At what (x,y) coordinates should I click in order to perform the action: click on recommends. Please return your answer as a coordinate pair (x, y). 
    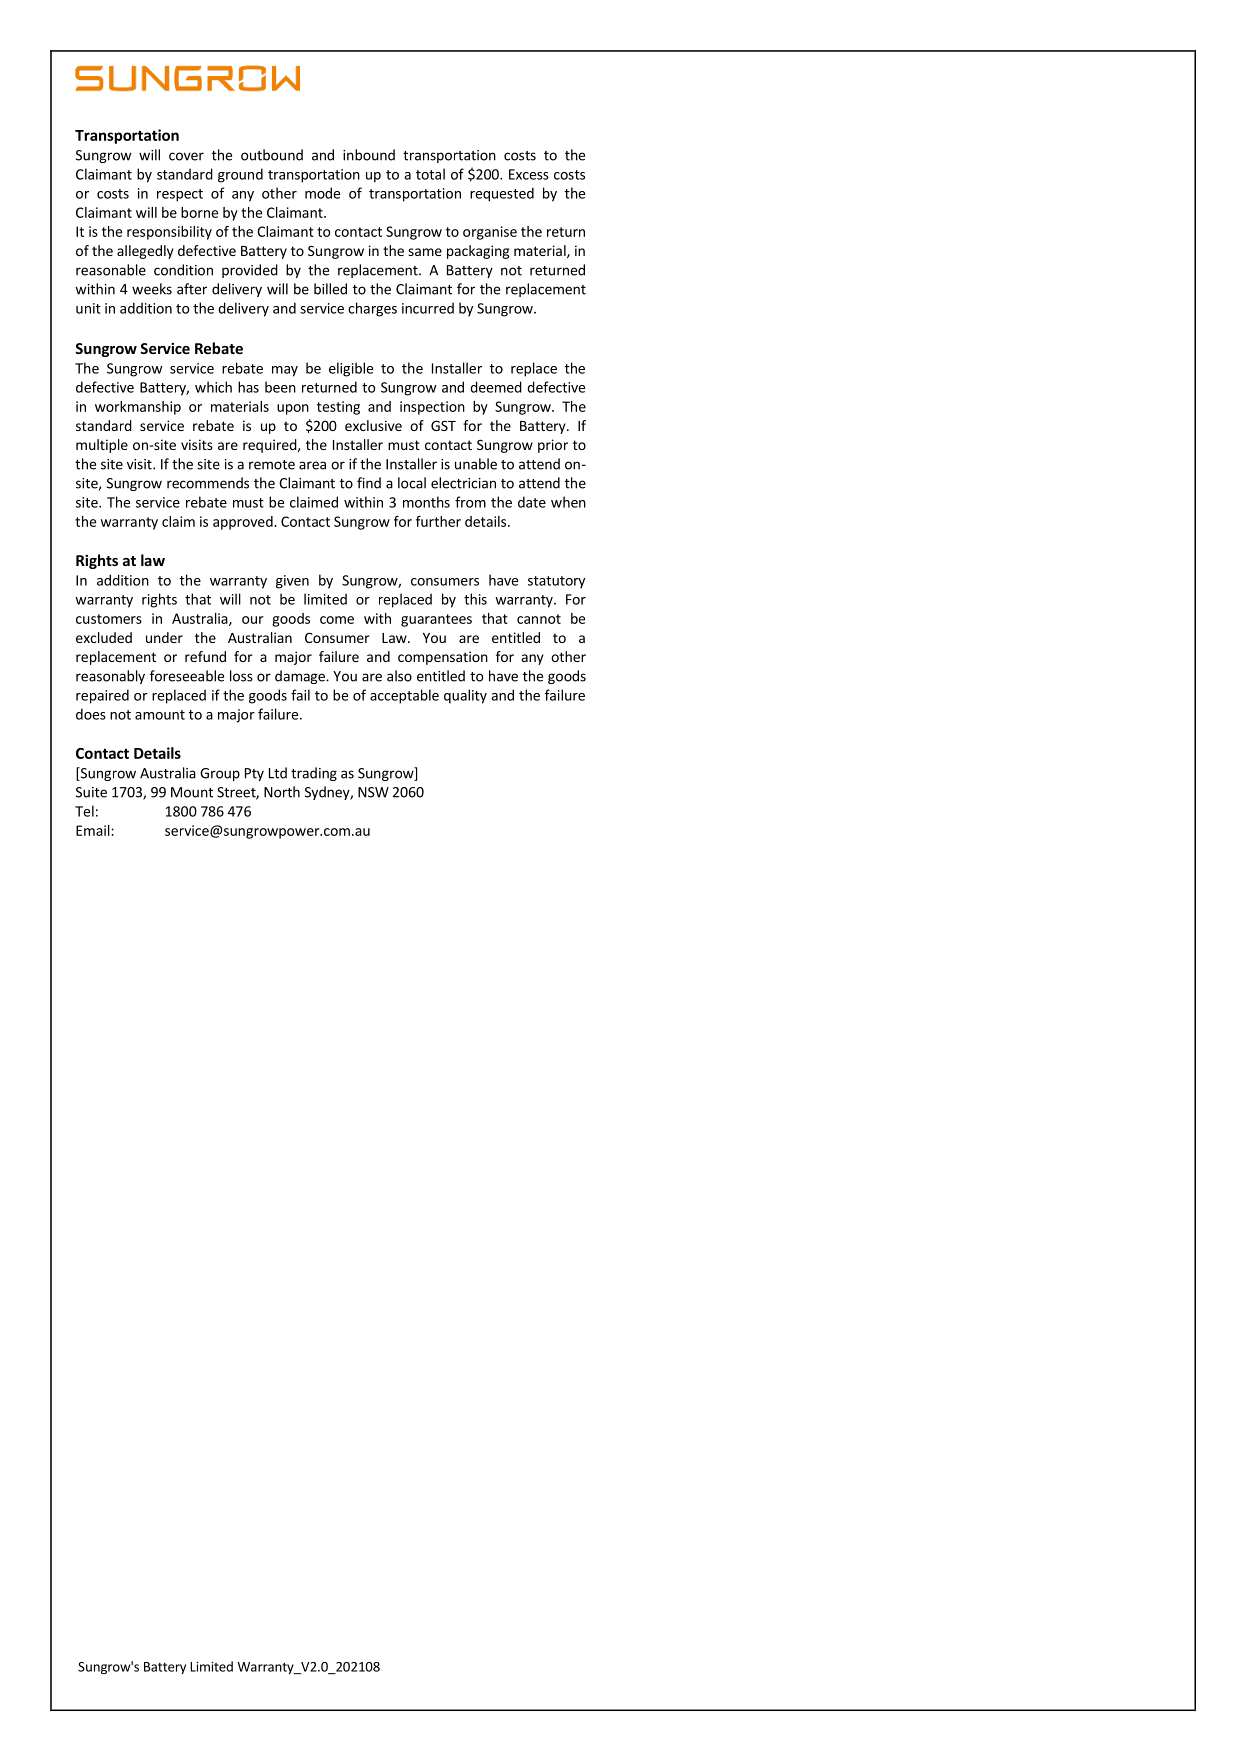
    Looking at the image, I should click on (208, 483).
